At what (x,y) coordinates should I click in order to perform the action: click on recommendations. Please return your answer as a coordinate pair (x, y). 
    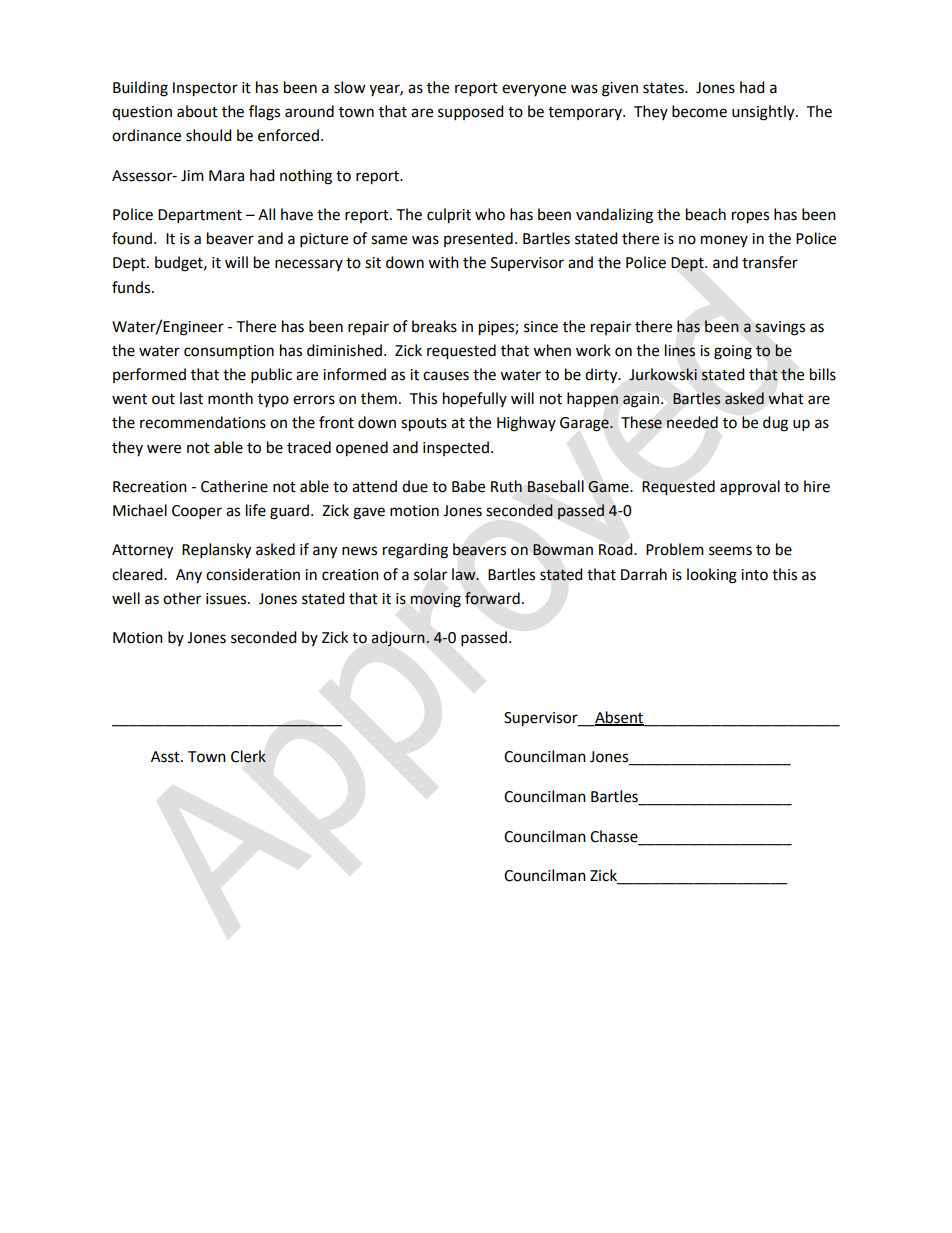
    Looking at the image, I should click on (203, 422).
